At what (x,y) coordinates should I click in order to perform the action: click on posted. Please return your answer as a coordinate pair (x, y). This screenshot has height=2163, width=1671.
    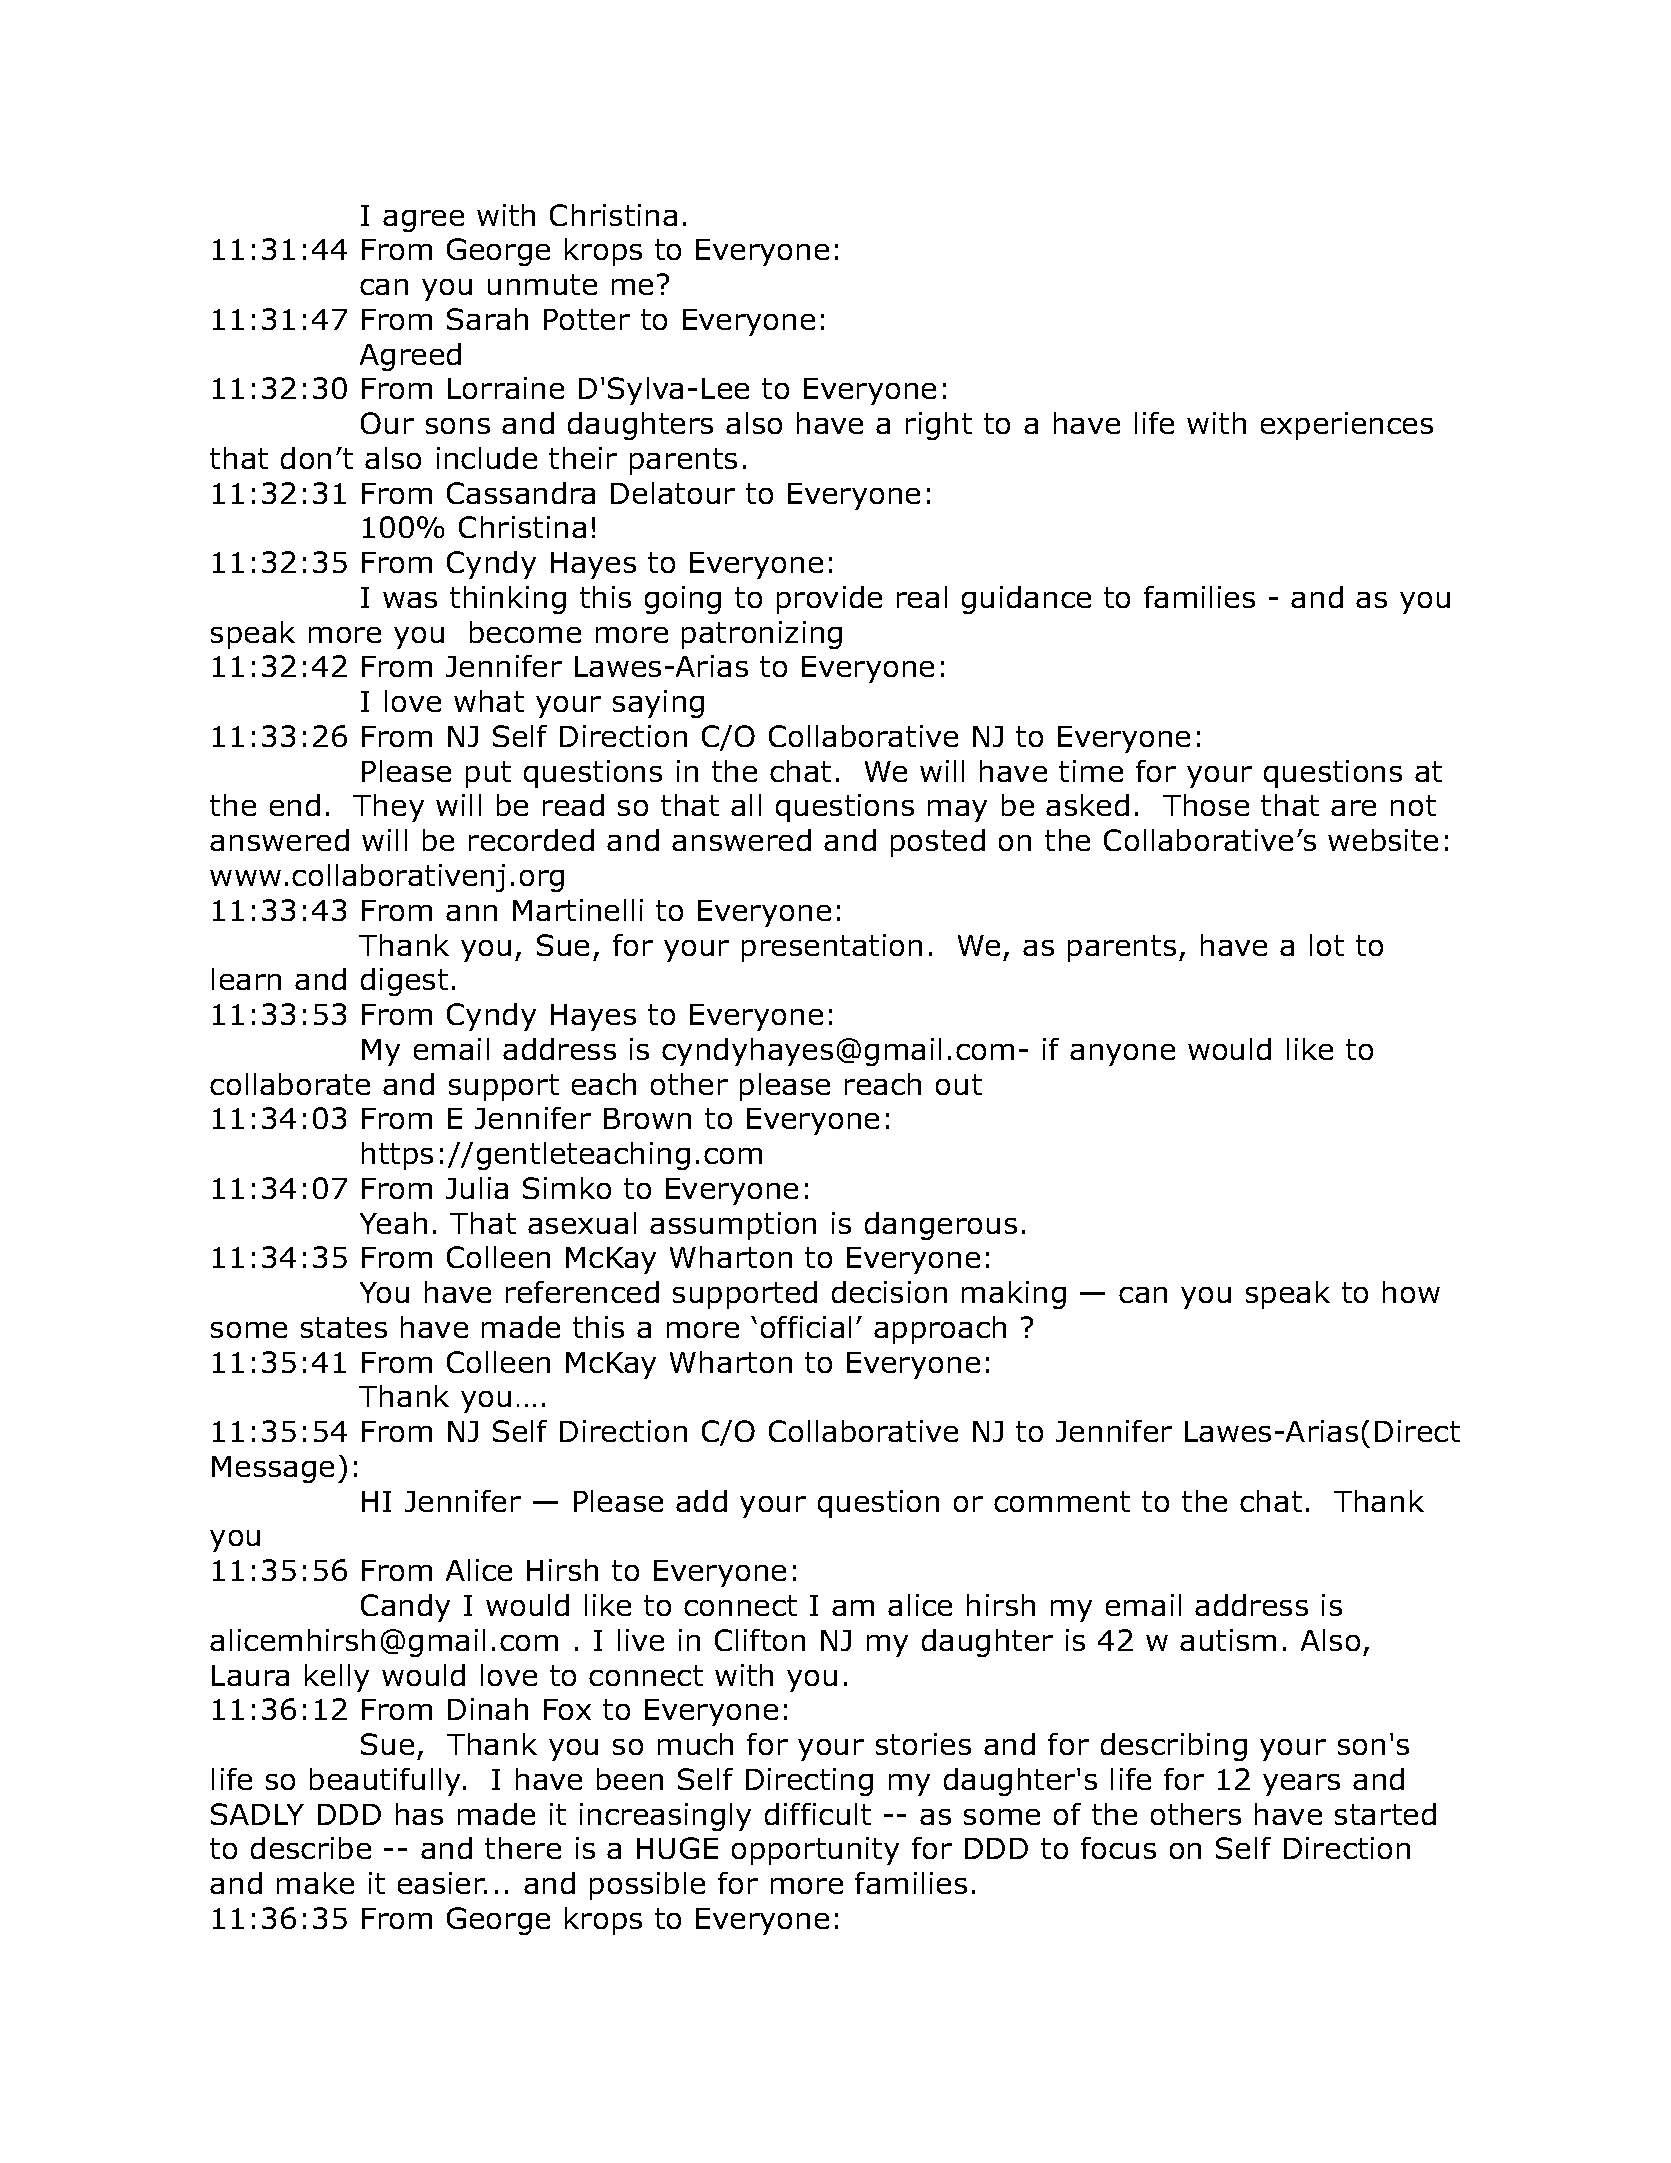
    Looking at the image, I should click on (938, 843).
